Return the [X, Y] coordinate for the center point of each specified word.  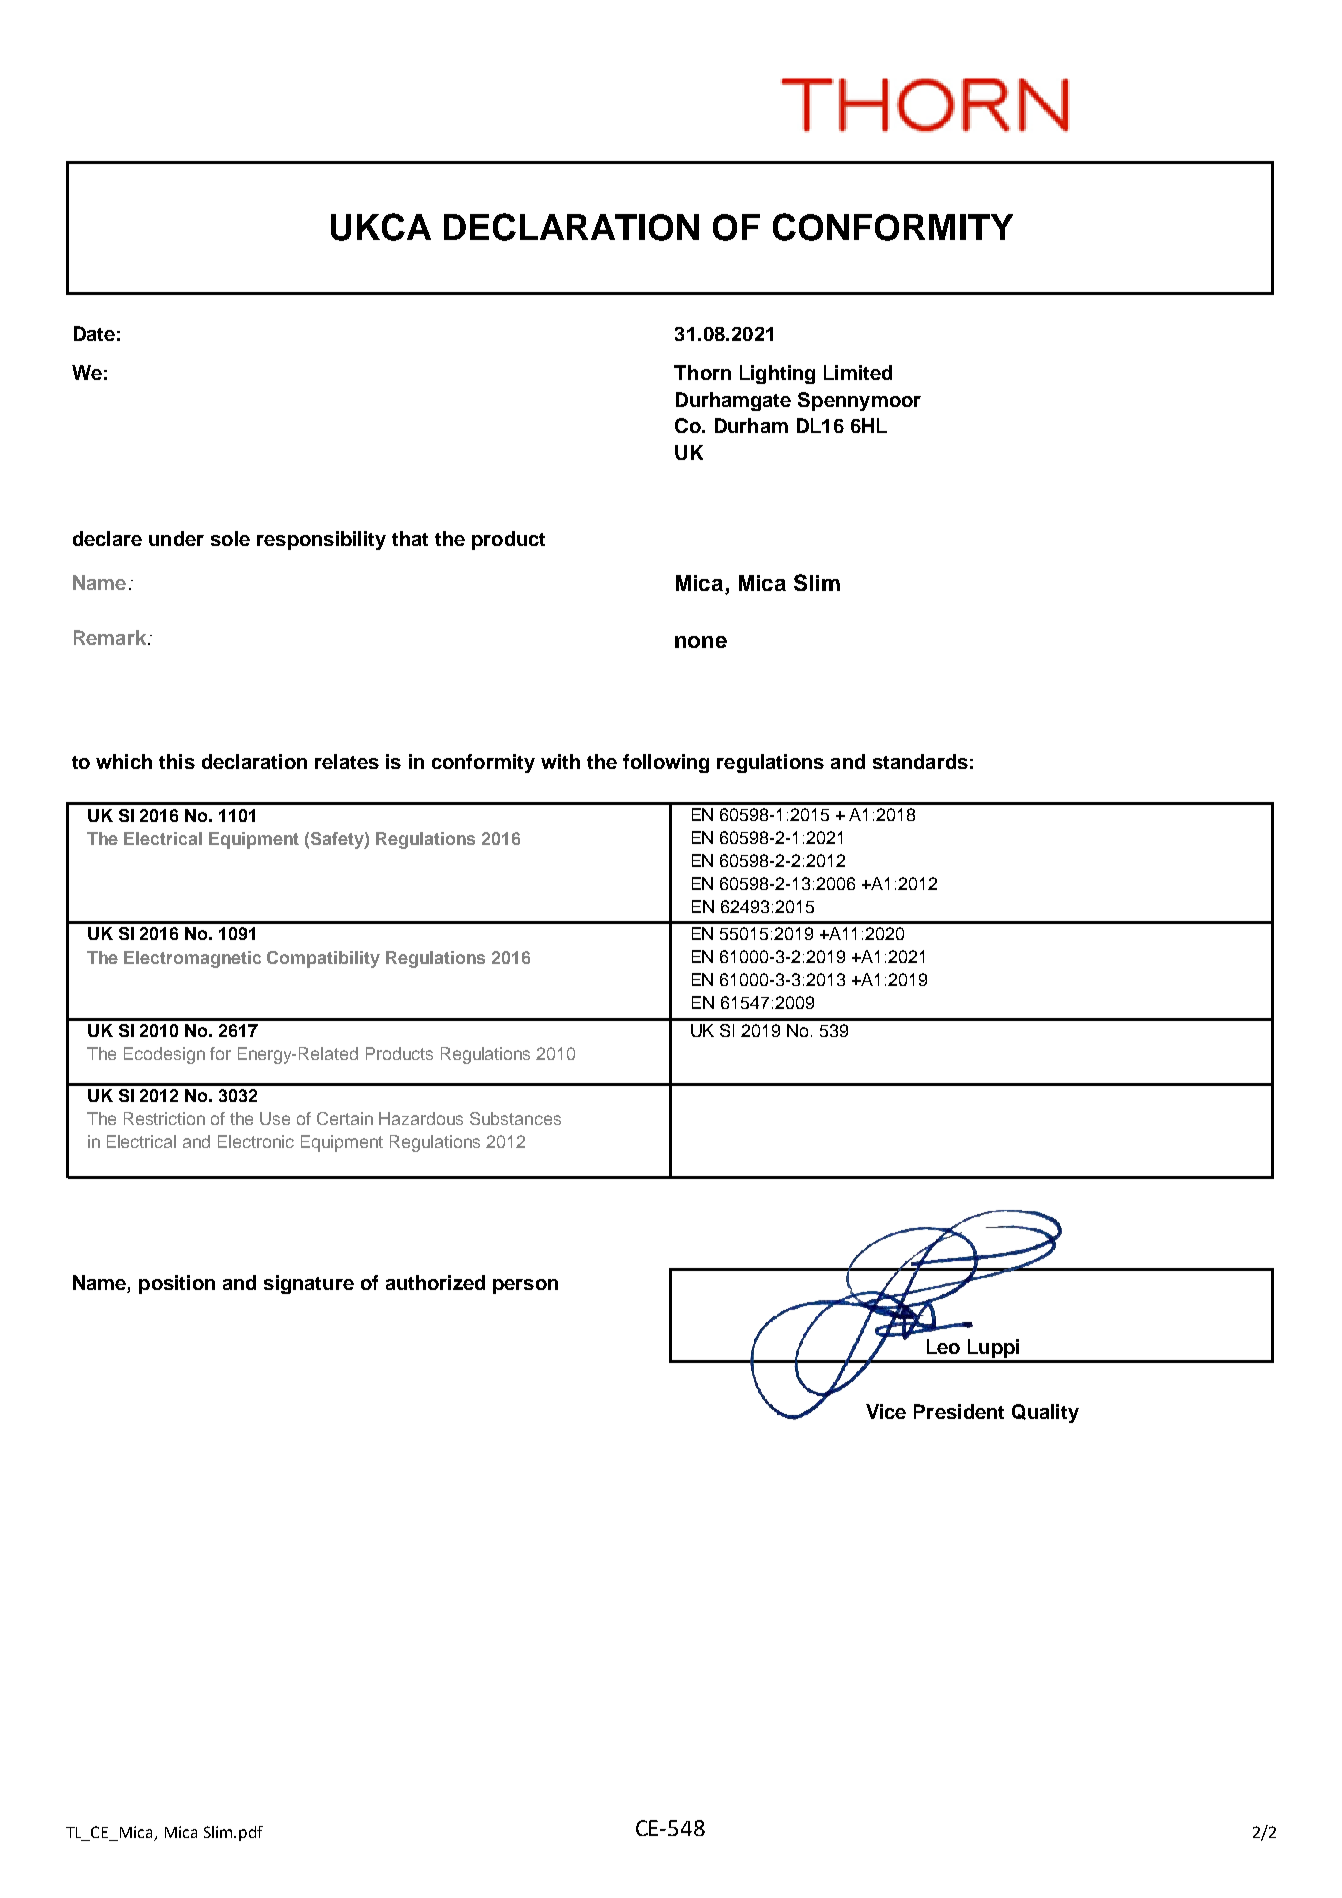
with [560, 761]
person [525, 1286]
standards [920, 761]
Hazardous [421, 1118]
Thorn [702, 372]
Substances [515, 1118]
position [177, 1284]
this [177, 761]
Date [94, 333]
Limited [858, 372]
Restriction [164, 1118]
